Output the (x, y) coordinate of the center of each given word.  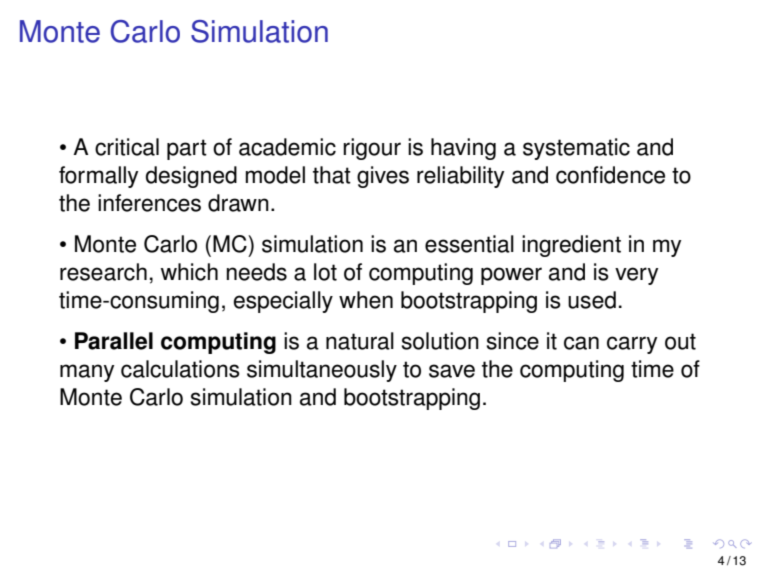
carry (632, 345)
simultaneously (322, 371)
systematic (576, 149)
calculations (180, 369)
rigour (372, 149)
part (187, 149)
